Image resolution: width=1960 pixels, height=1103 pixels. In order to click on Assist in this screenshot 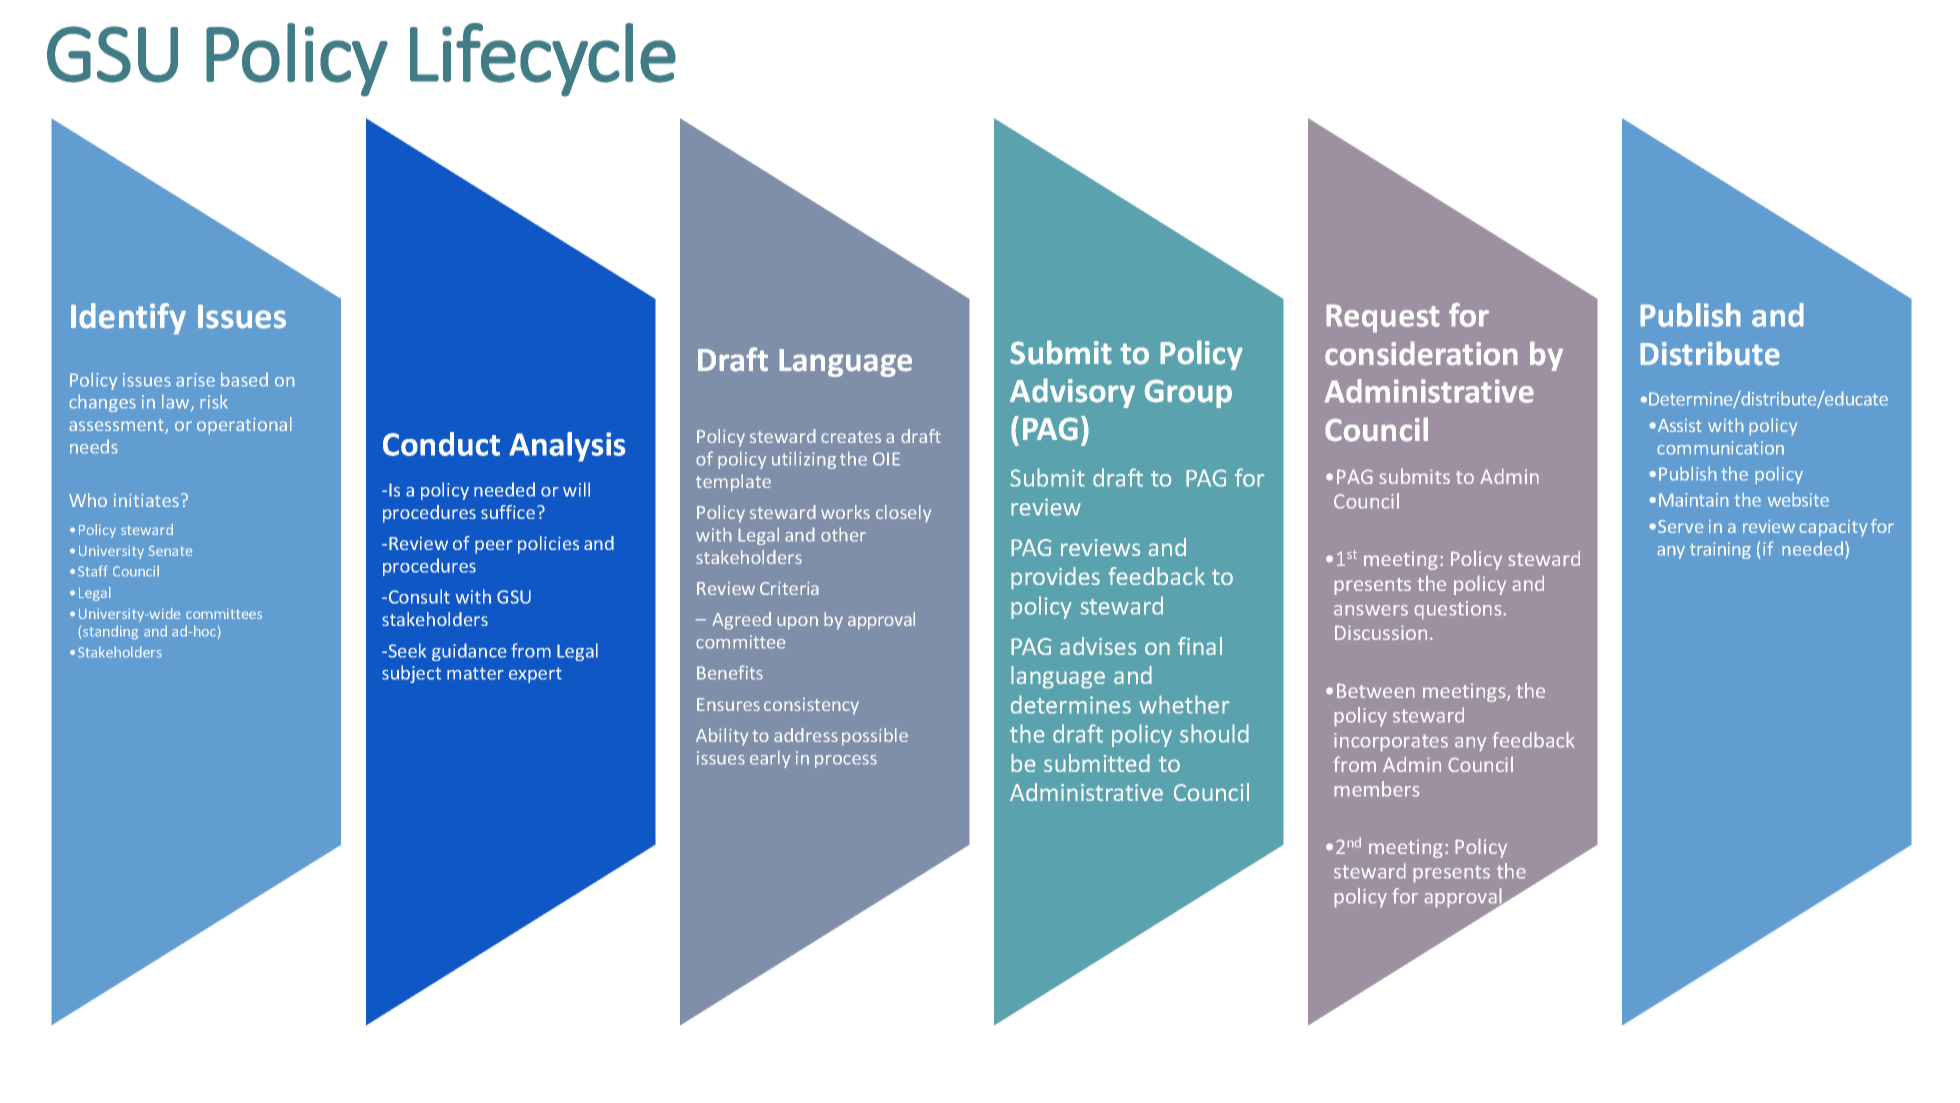, I will do `click(1680, 425)`.
